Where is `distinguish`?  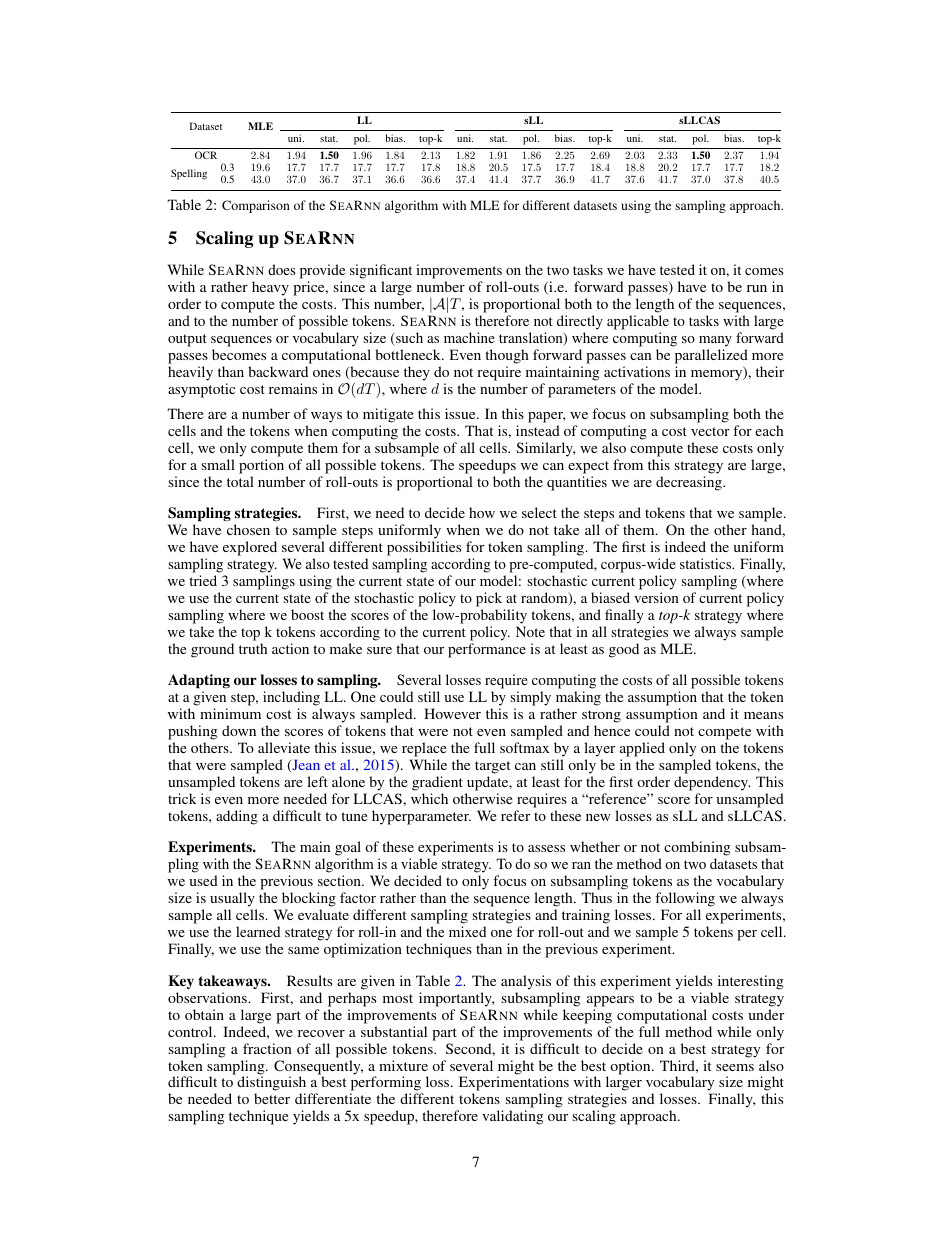 distinguish is located at coordinates (271, 1085).
